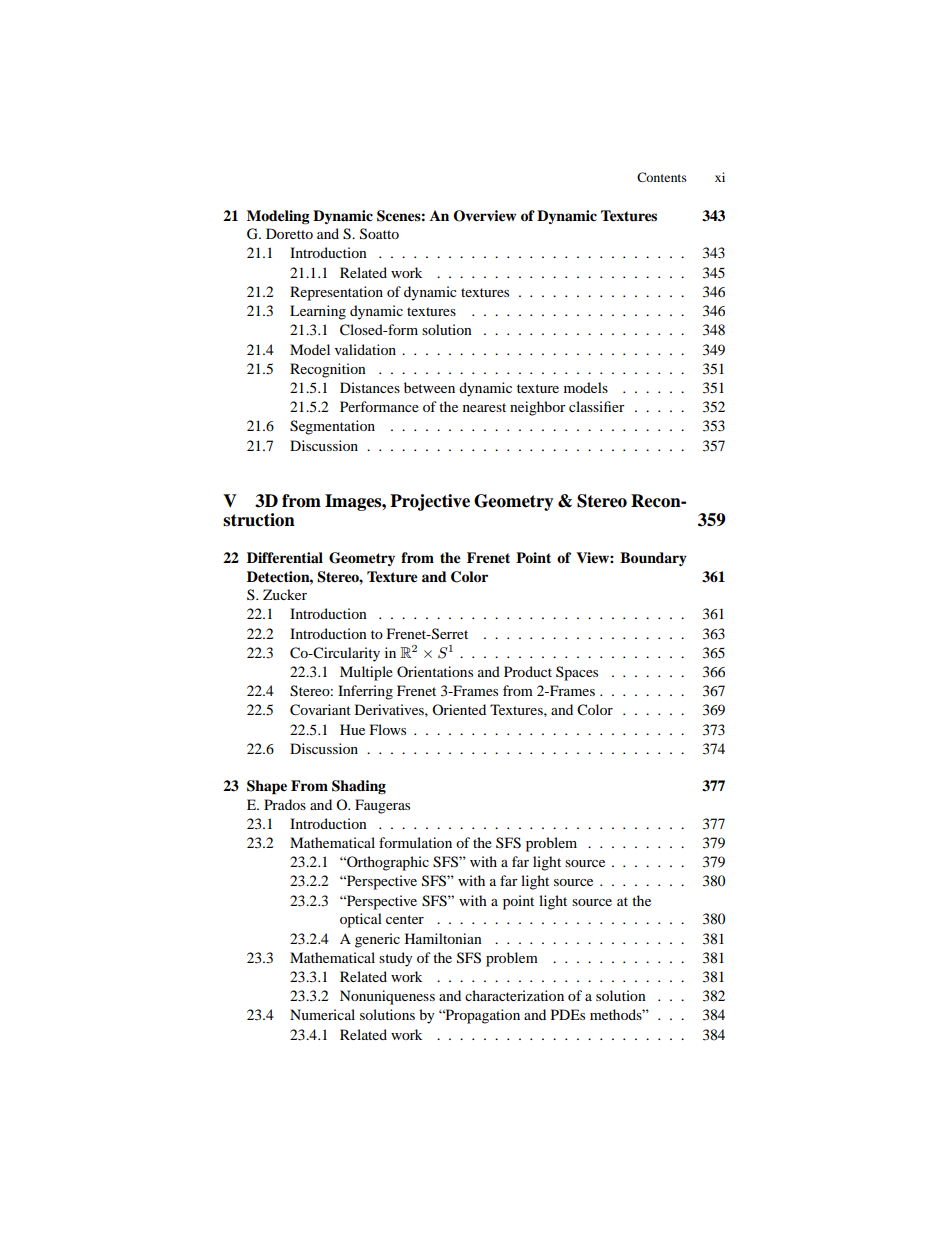  I want to click on Contents, so click(662, 177).
